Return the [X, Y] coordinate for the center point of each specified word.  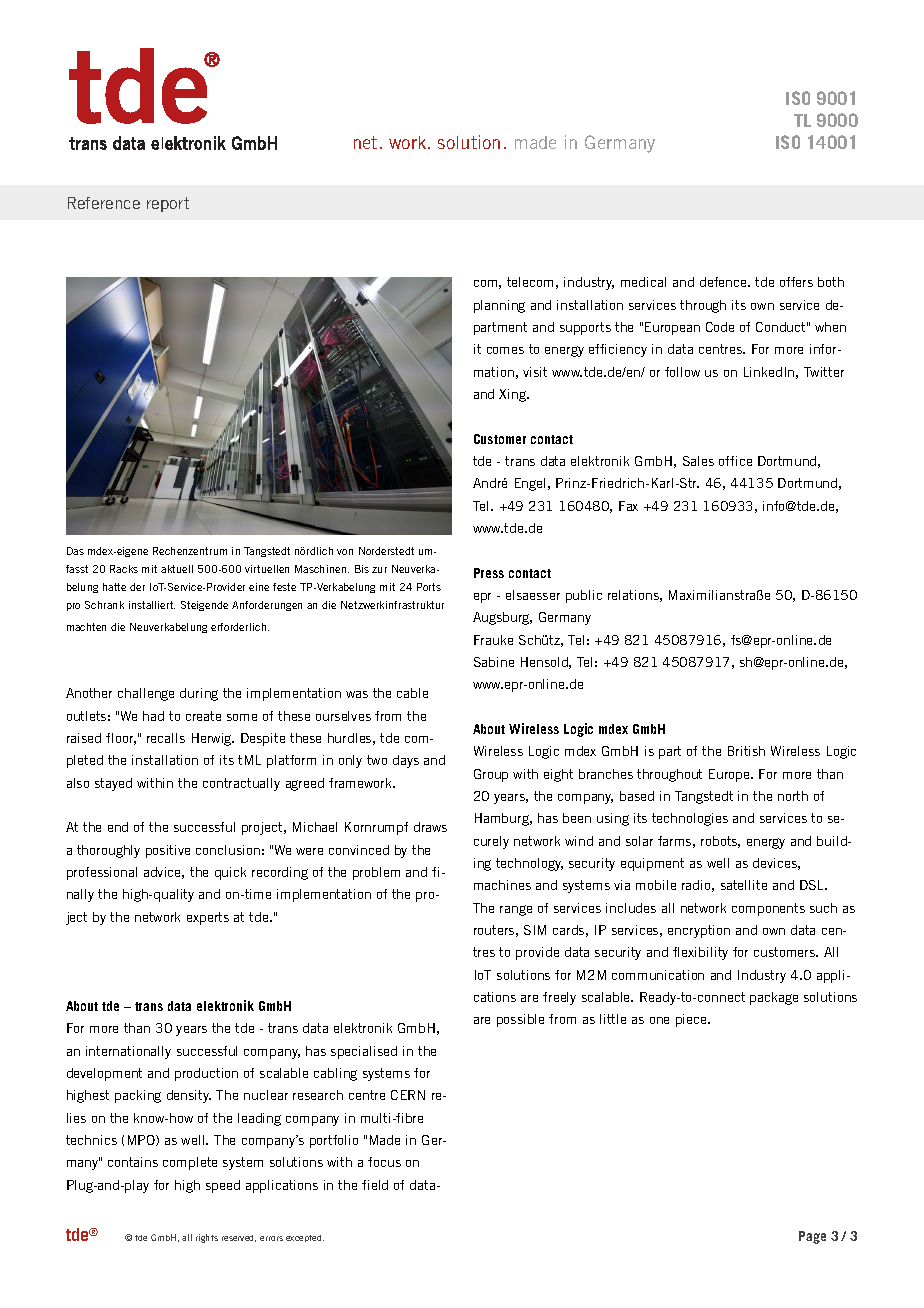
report [168, 204]
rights [207, 1238]
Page [812, 1237]
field [375, 1185]
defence [724, 282]
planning [499, 306]
